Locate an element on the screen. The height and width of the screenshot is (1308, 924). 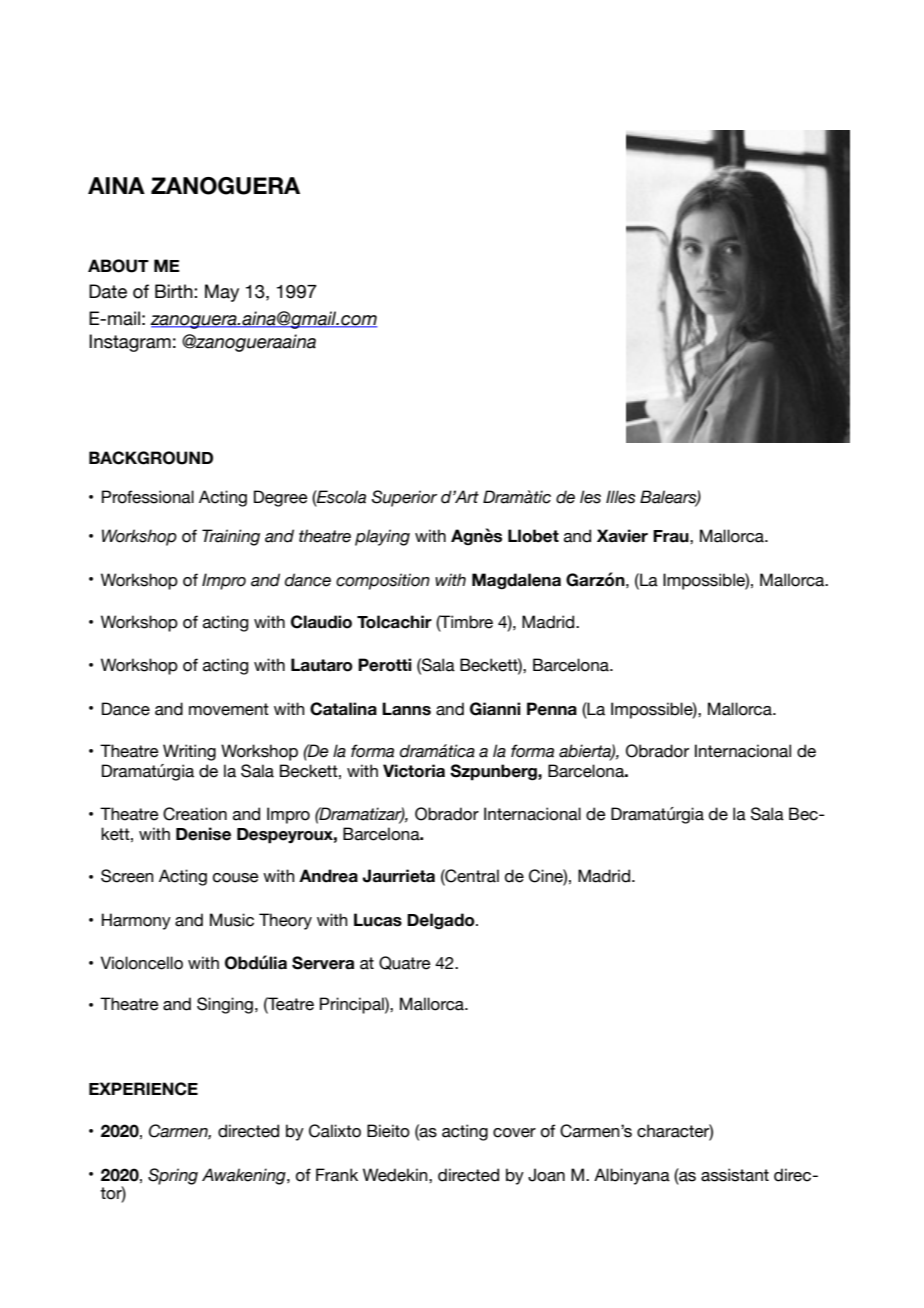
Penna is located at coordinates (552, 709).
